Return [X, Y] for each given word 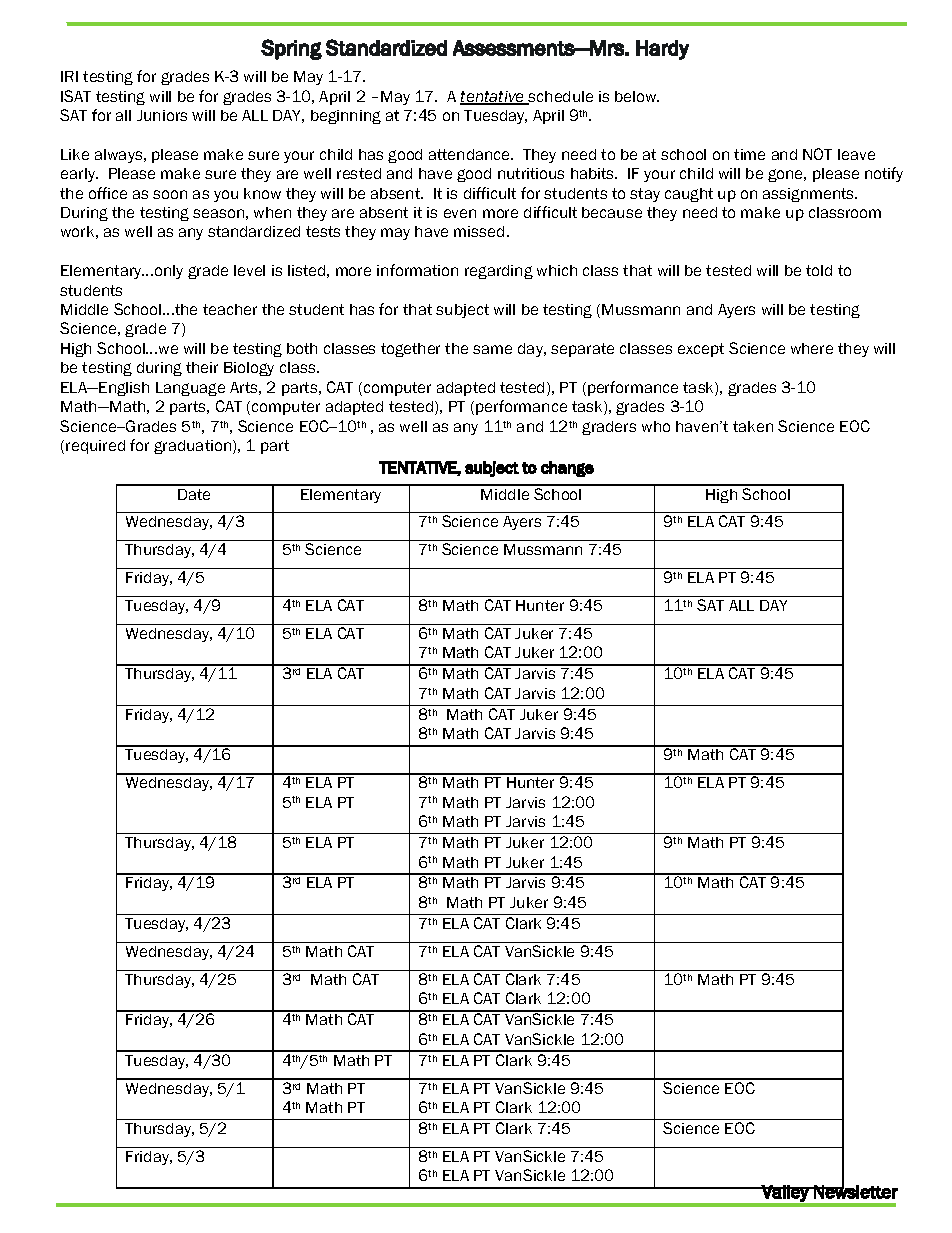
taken [753, 426]
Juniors [162, 115]
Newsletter [855, 1191]
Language [190, 389]
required [95, 447]
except [701, 350]
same [492, 349]
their [202, 367]
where [812, 348]
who [656, 426]
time [749, 154]
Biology [249, 369]
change [567, 469]
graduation [194, 447]
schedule [560, 98]
